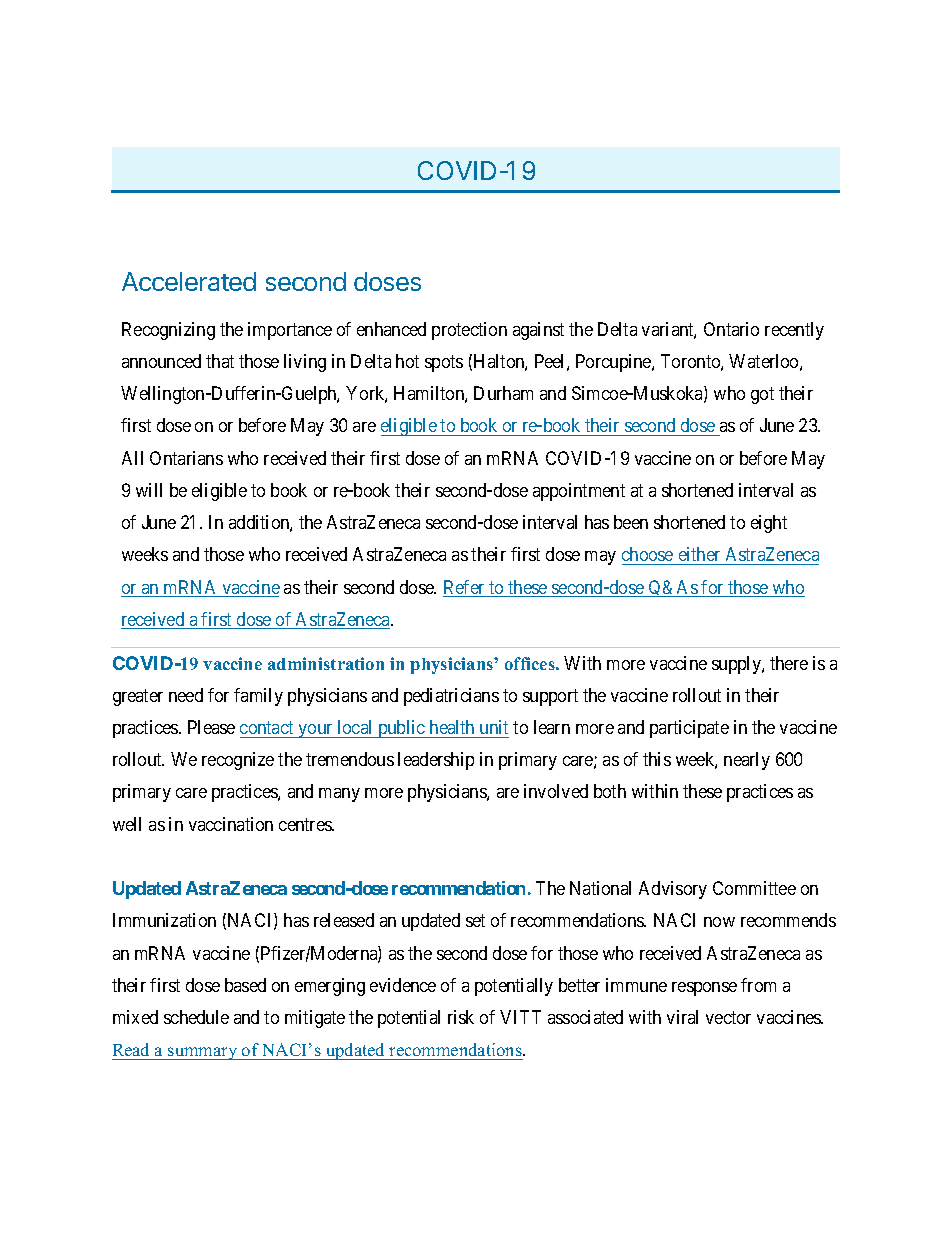 This image has height=1233, width=952. I want to click on either, so click(699, 554).
